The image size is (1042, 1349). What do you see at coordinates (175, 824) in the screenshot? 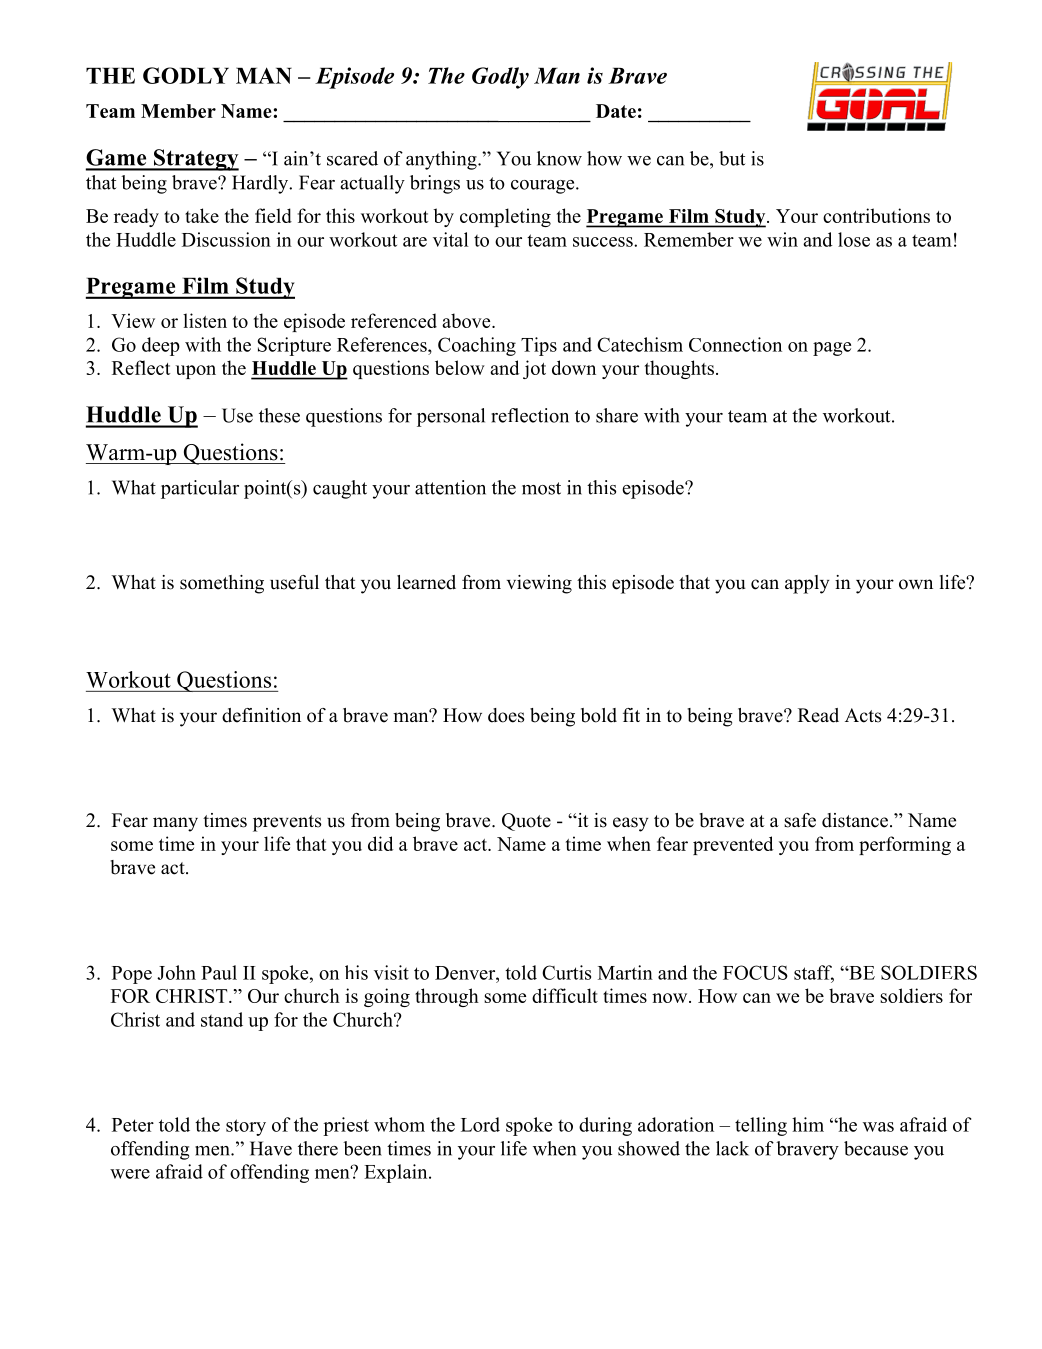
I see `many` at bounding box center [175, 824].
